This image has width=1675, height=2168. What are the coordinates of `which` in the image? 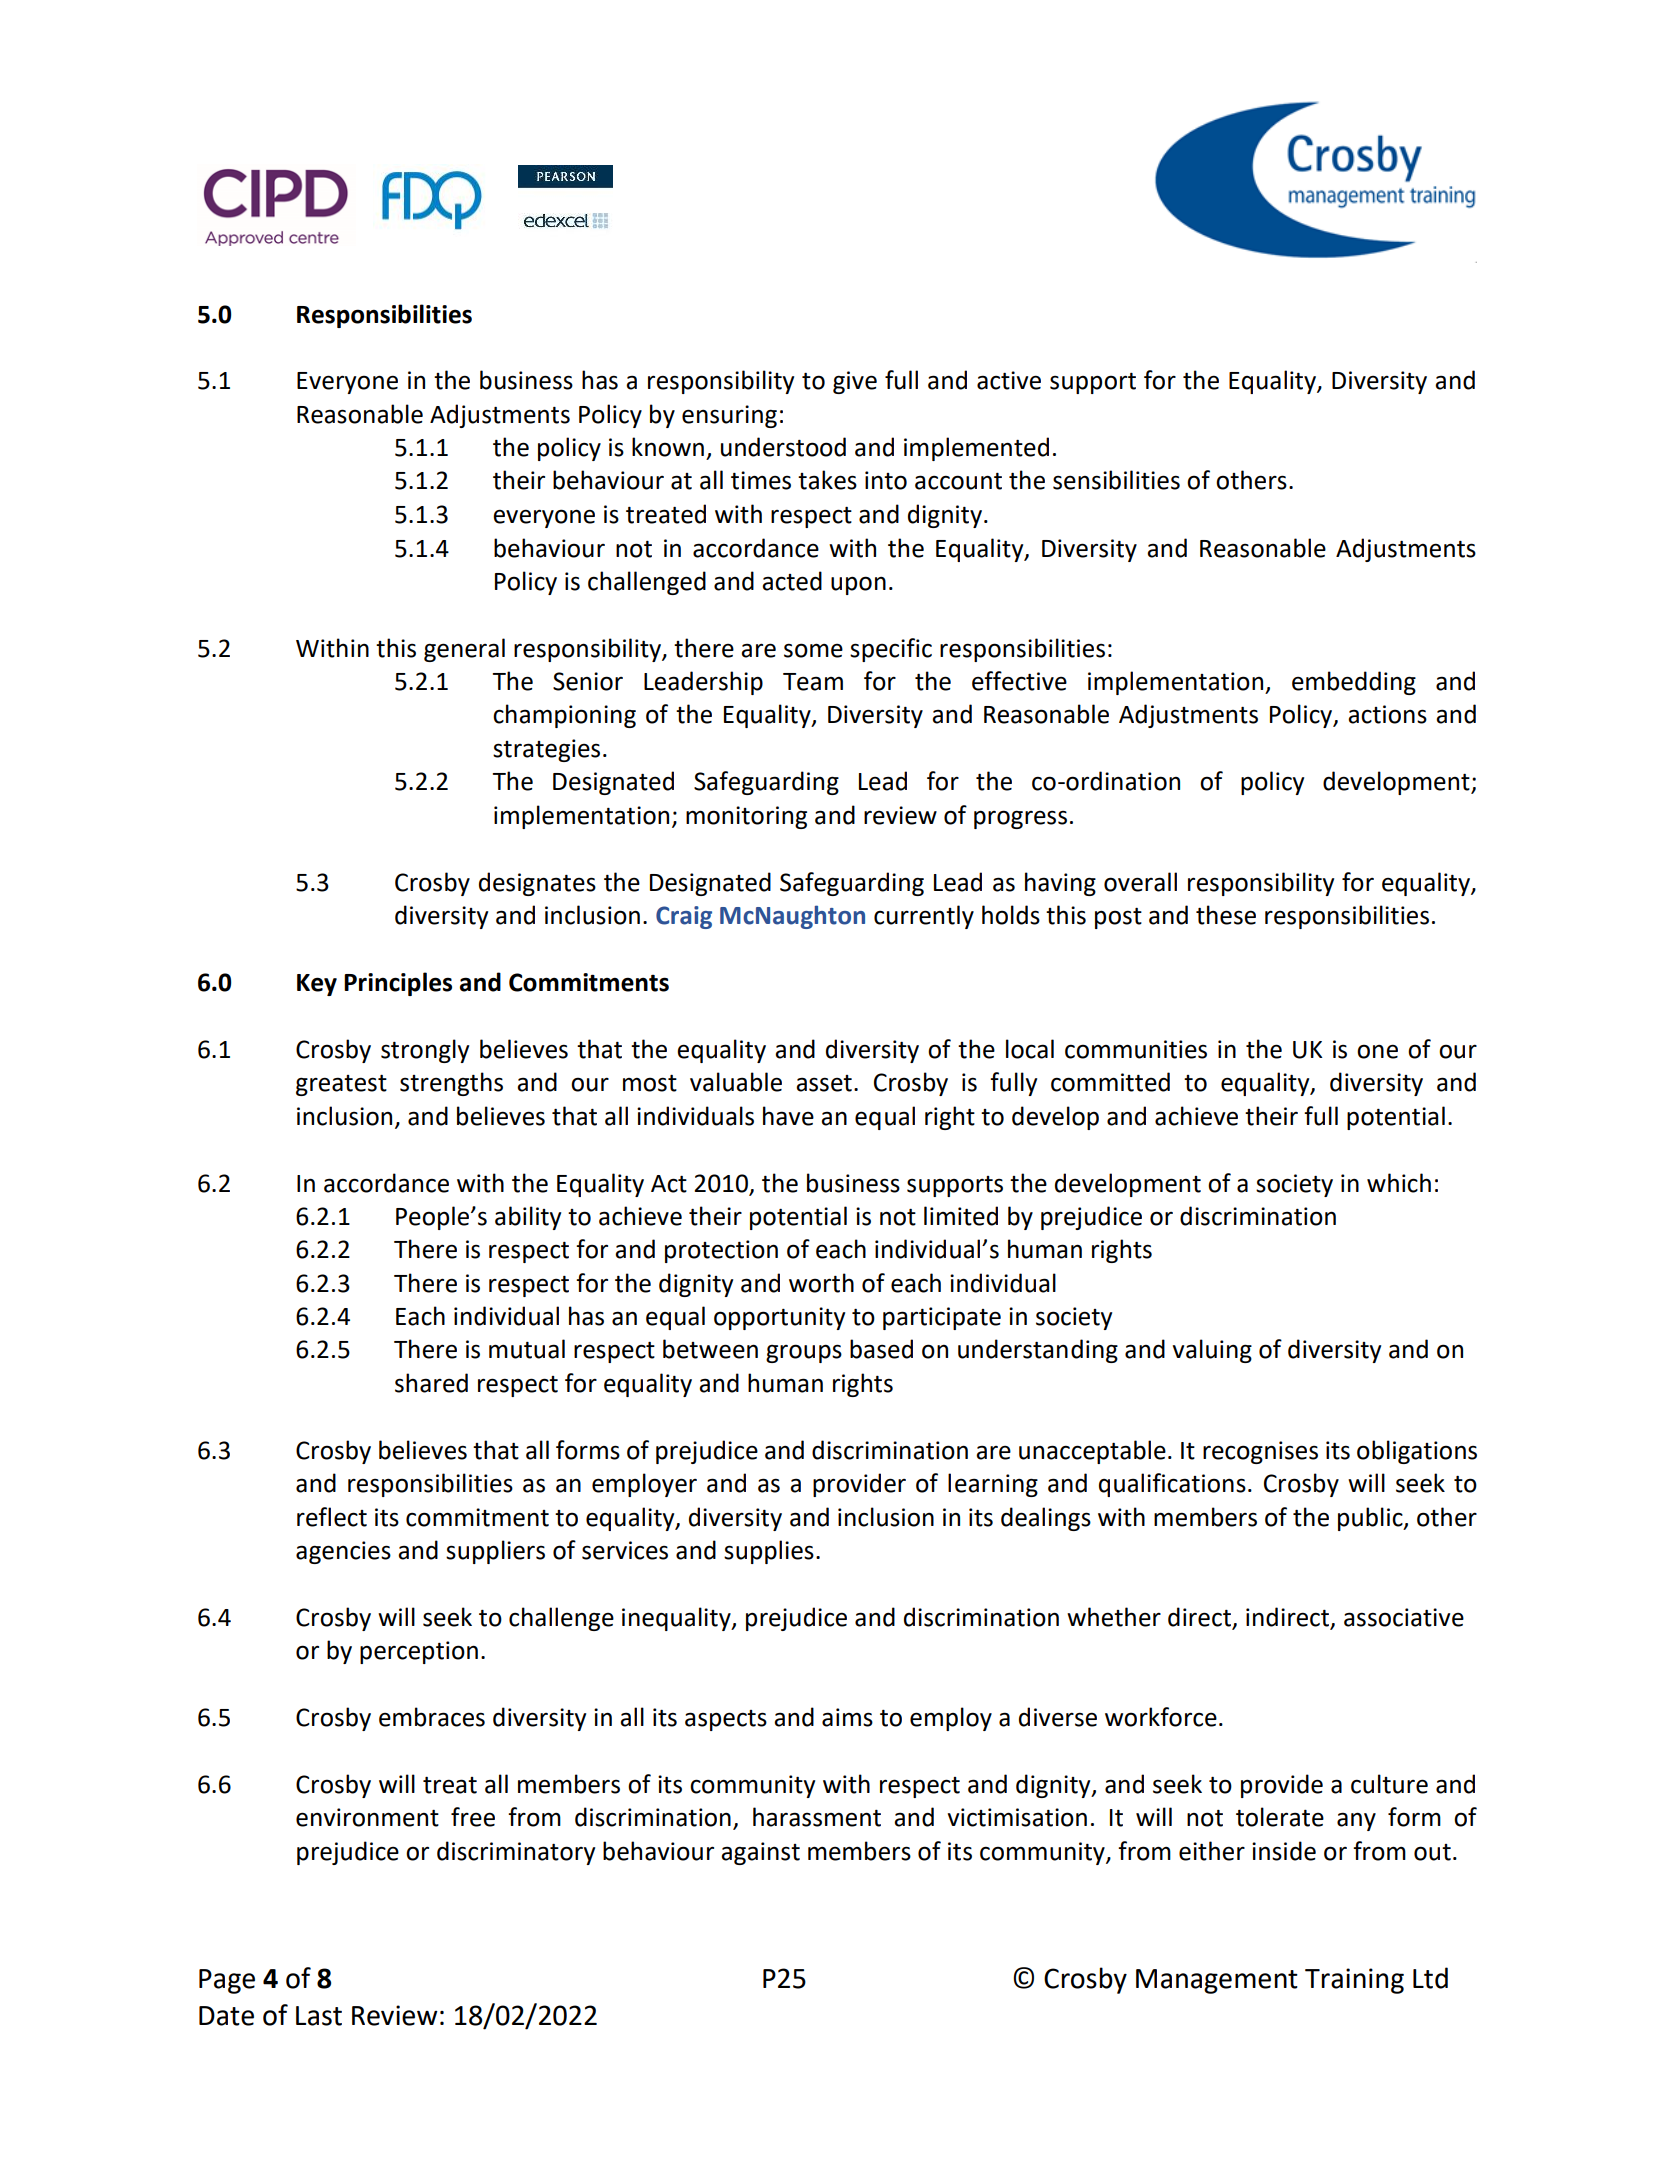 It's located at (1399, 1183).
